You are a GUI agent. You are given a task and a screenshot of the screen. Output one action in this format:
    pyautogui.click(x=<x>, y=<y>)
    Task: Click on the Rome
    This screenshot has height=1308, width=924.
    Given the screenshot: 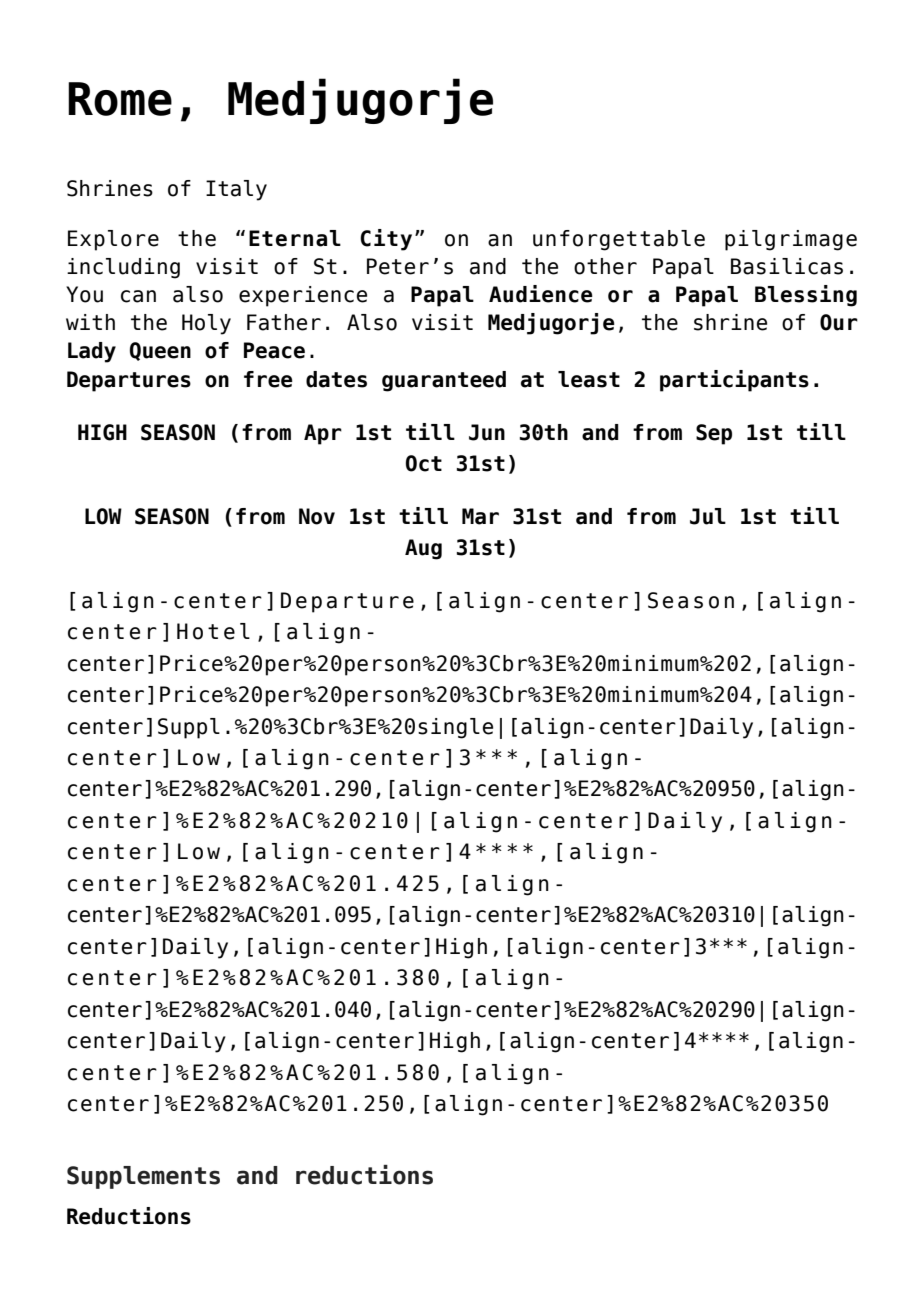 What is the action you would take?
    pyautogui.click(x=120, y=99)
